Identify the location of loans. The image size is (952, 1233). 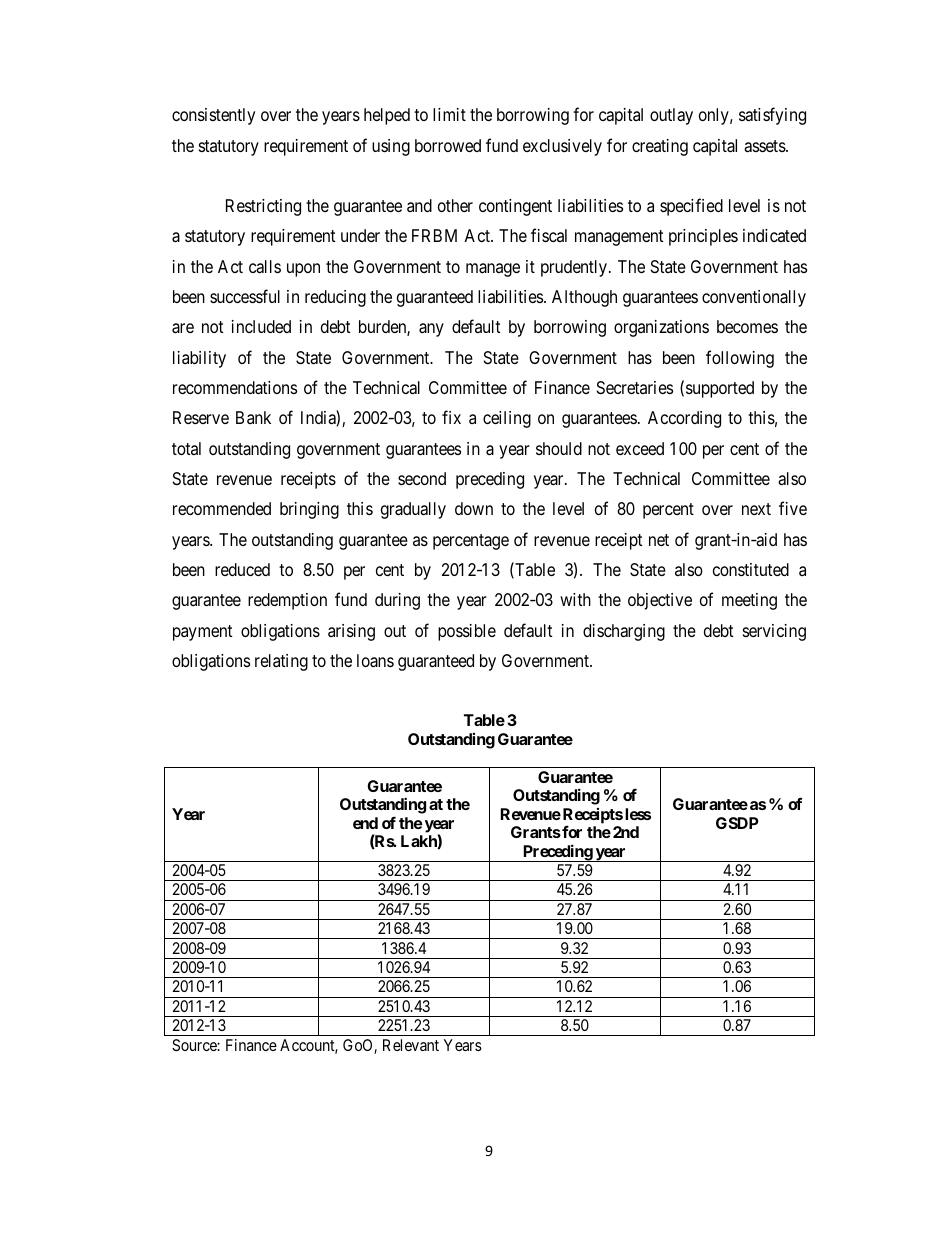
(375, 661).
